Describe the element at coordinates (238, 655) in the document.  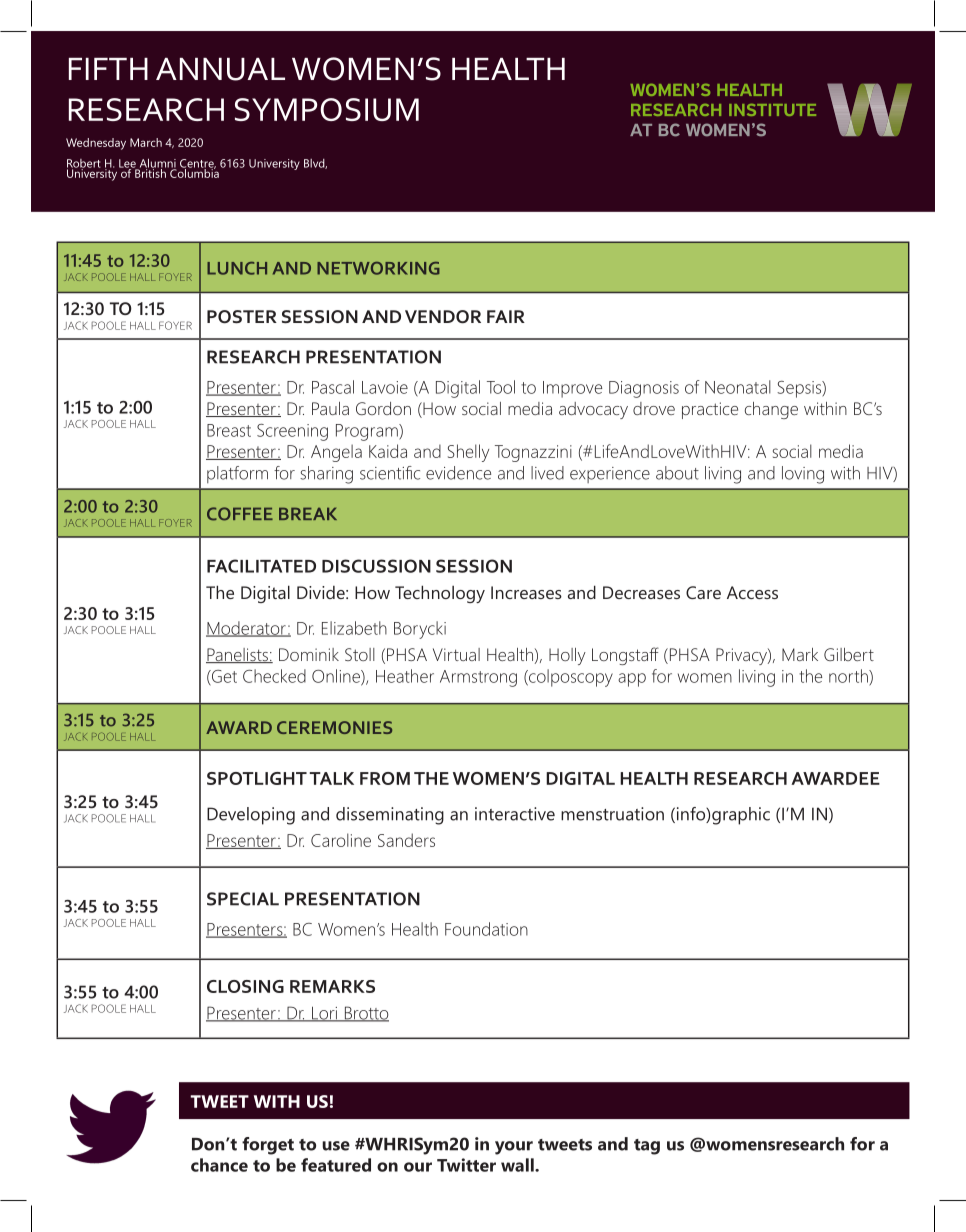
I see `Panelists` at that location.
